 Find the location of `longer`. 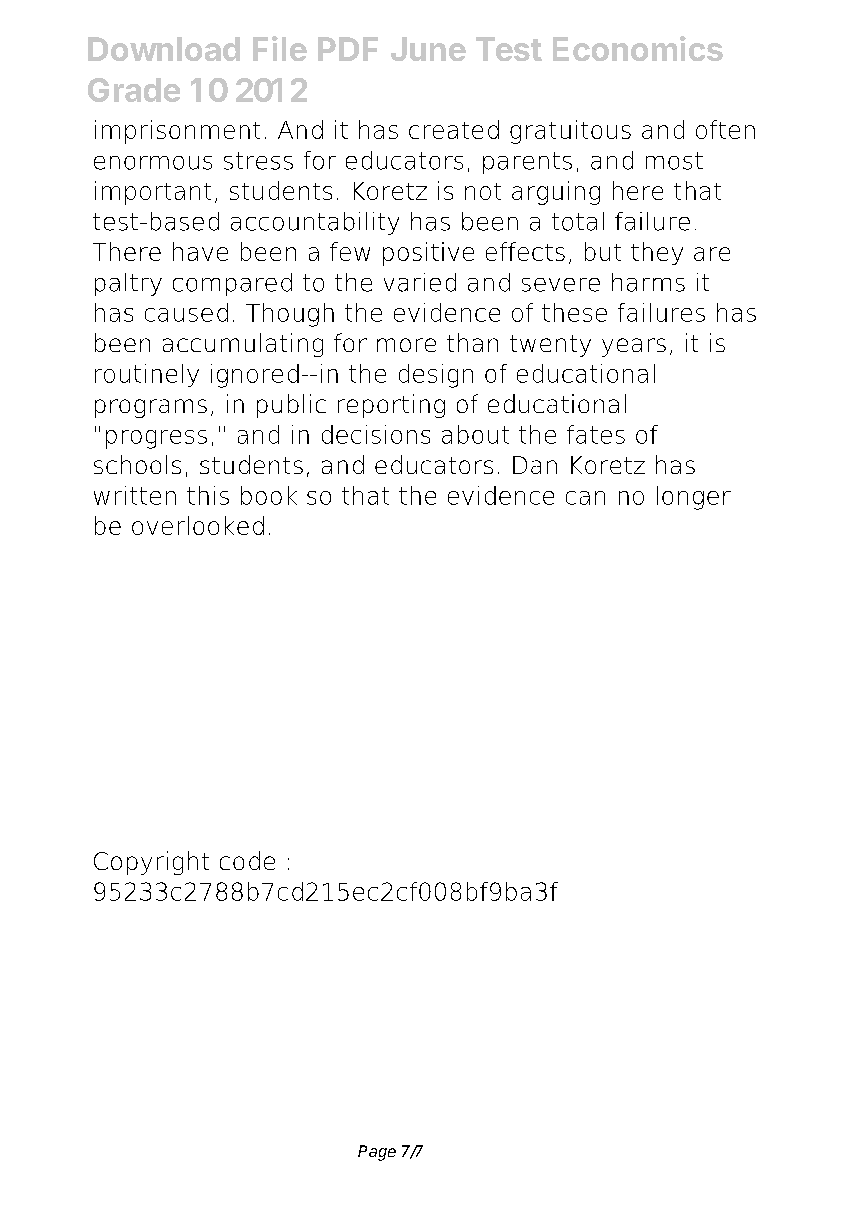

longer is located at coordinates (694, 498).
